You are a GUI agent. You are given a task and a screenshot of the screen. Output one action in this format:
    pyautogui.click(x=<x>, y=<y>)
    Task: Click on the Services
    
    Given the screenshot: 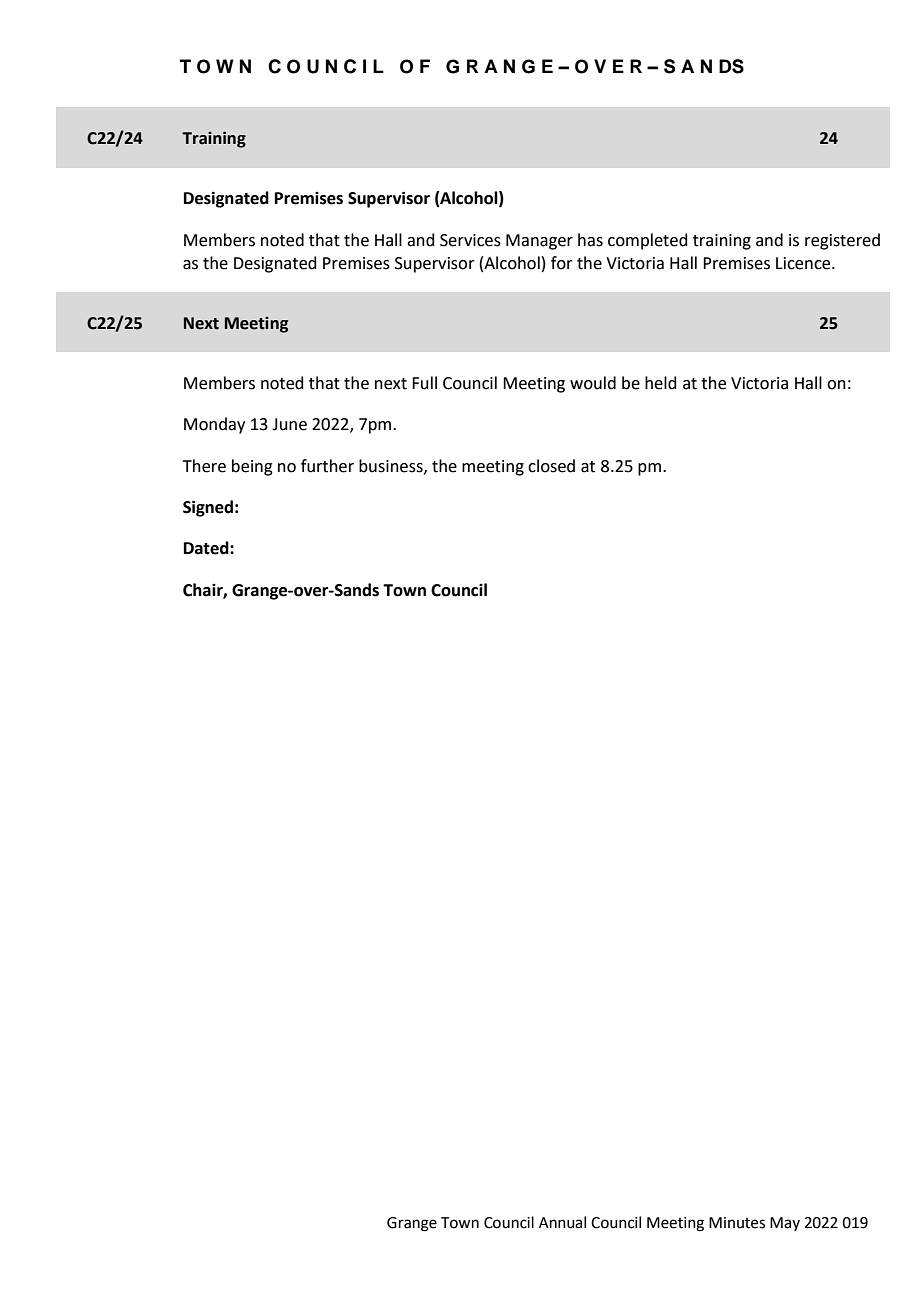 What is the action you would take?
    pyautogui.click(x=470, y=240)
